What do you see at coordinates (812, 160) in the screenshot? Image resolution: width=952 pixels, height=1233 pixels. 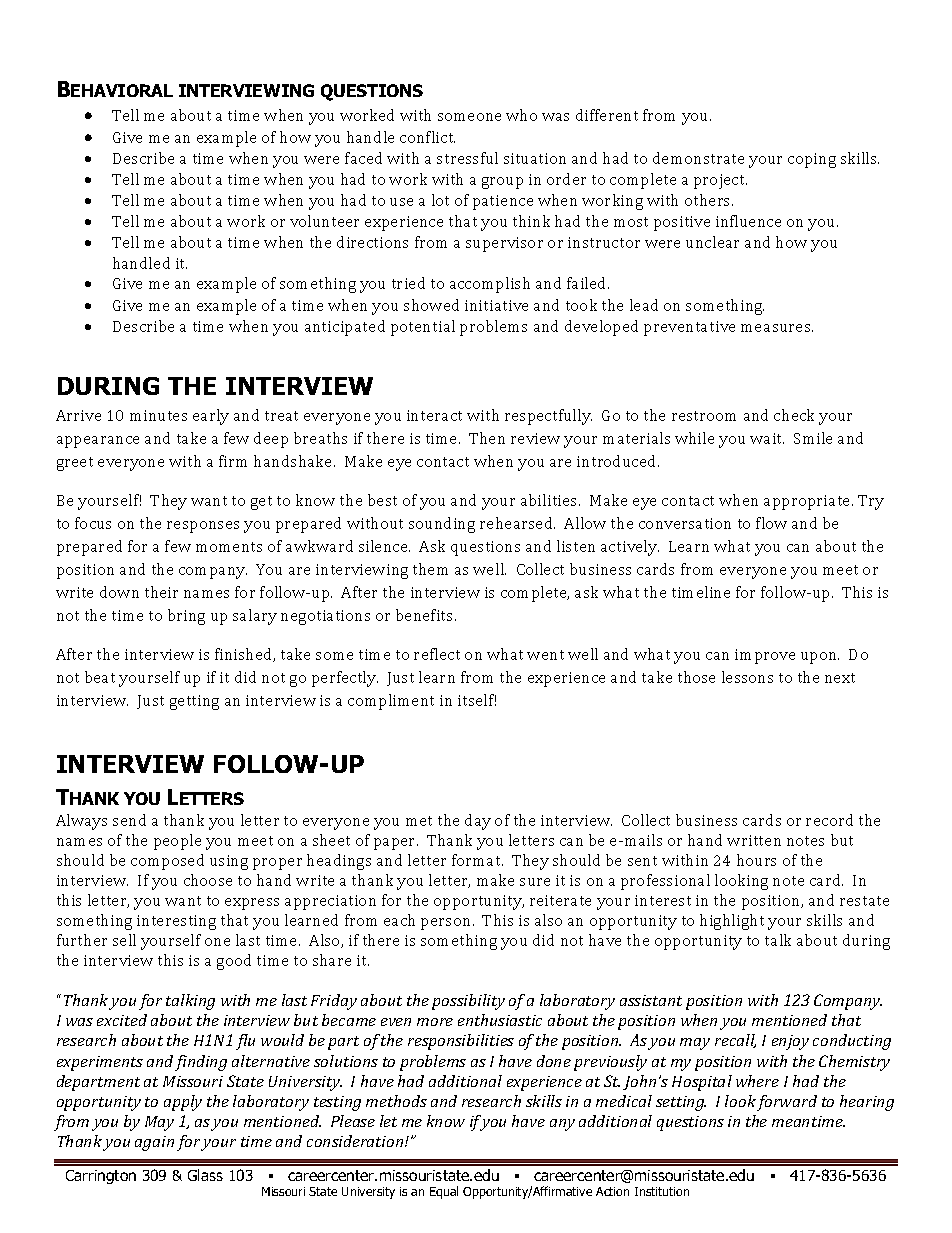 I see `coping` at bounding box center [812, 160].
